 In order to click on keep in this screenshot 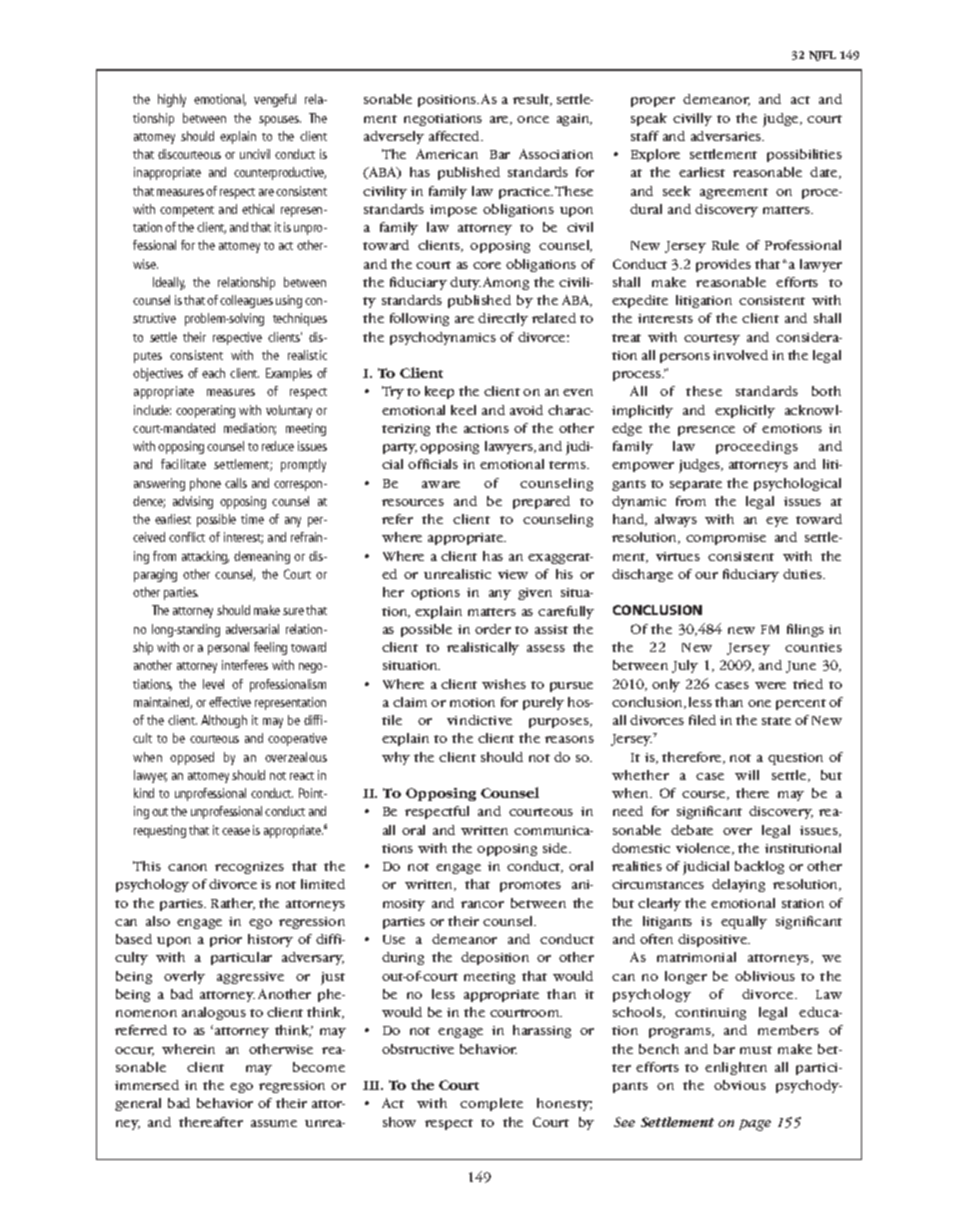, I will do `click(439, 392)`.
